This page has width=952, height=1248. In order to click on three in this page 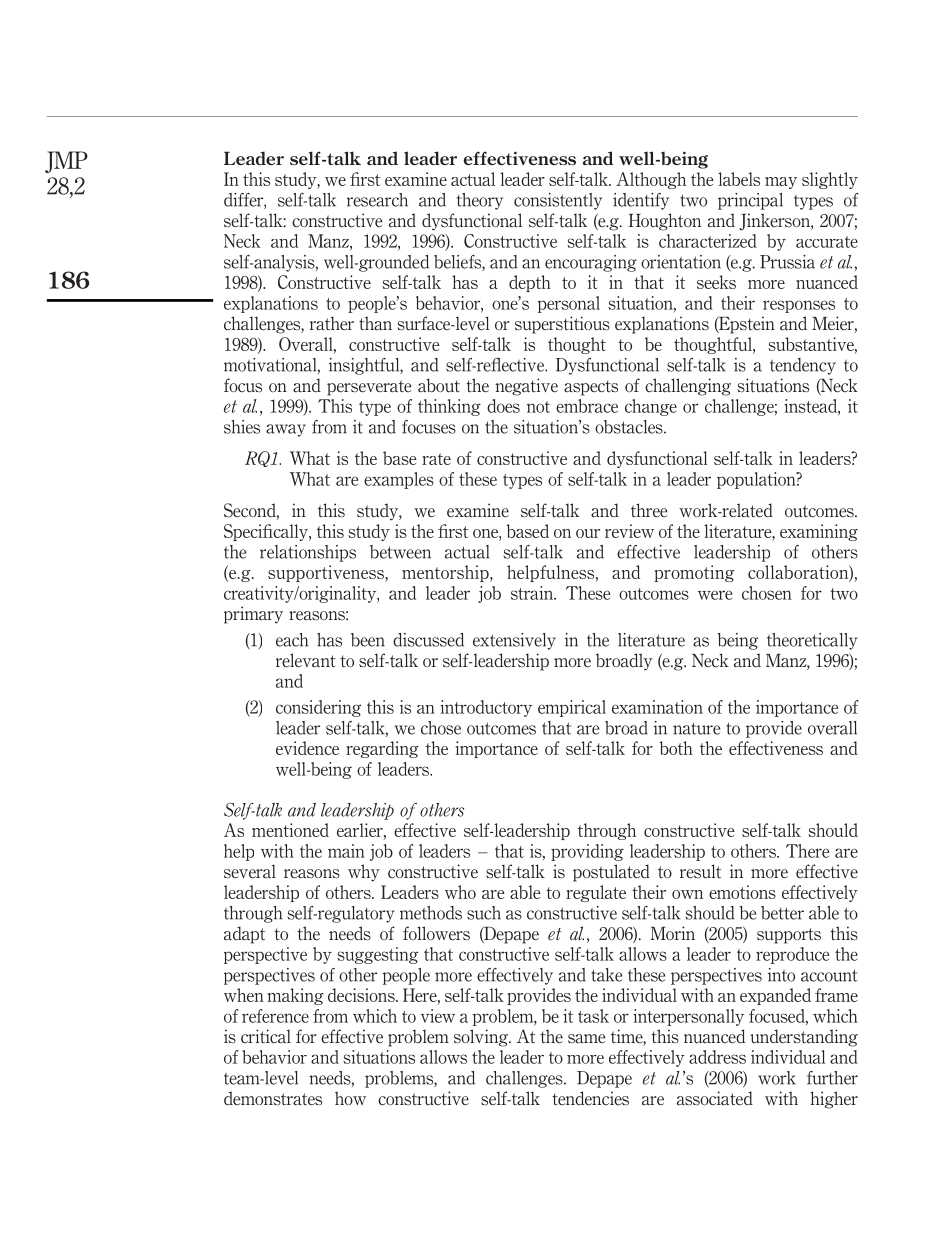, I will do `click(649, 510)`.
